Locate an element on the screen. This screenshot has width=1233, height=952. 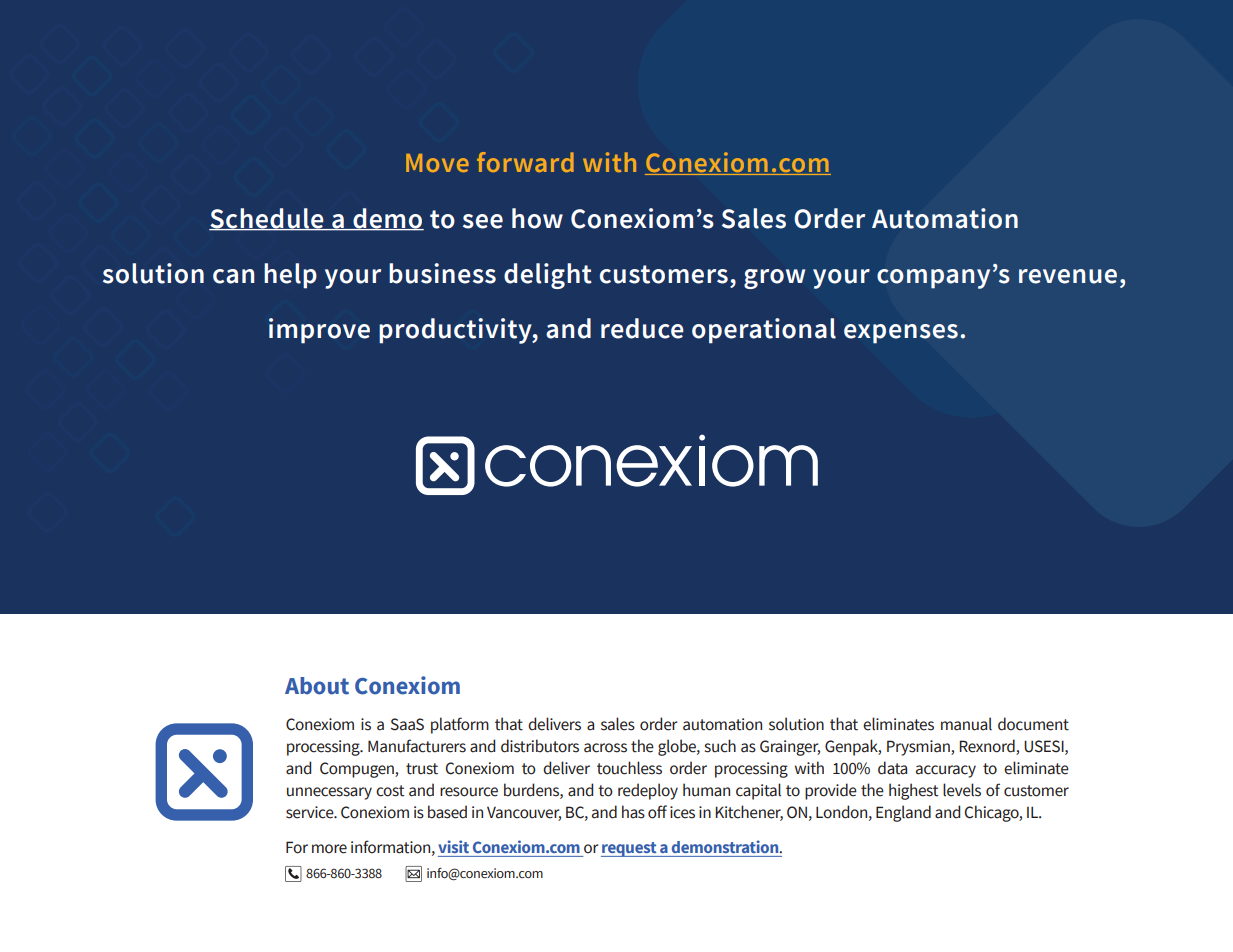
service is located at coordinates (311, 812).
